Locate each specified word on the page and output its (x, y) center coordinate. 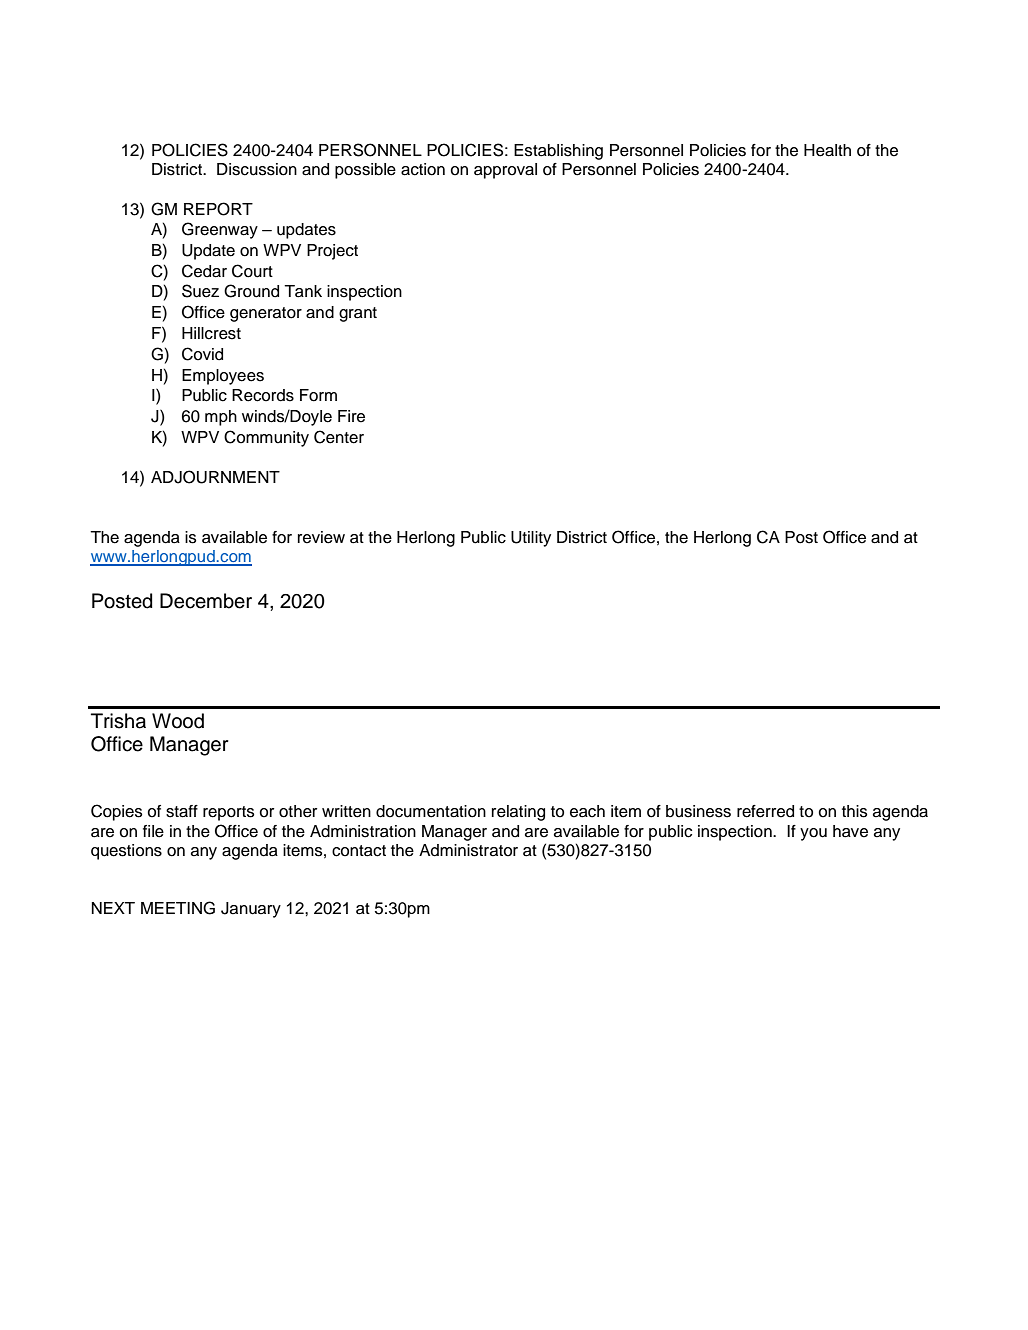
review (321, 537)
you (813, 834)
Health (827, 150)
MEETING (178, 908)
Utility (531, 539)
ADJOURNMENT (215, 477)
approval (505, 171)
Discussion (257, 169)
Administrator (468, 850)
